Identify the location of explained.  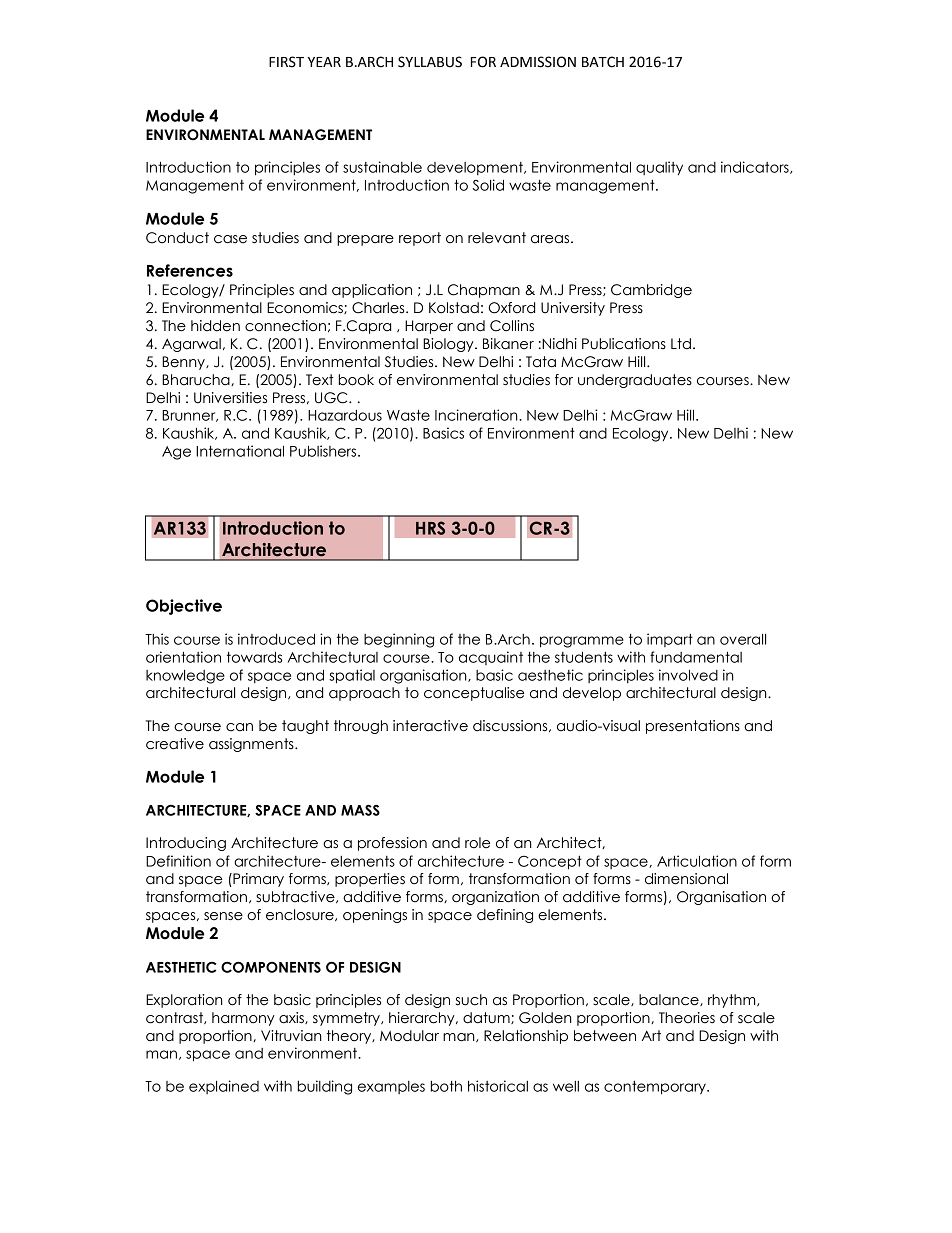
(224, 1087).
